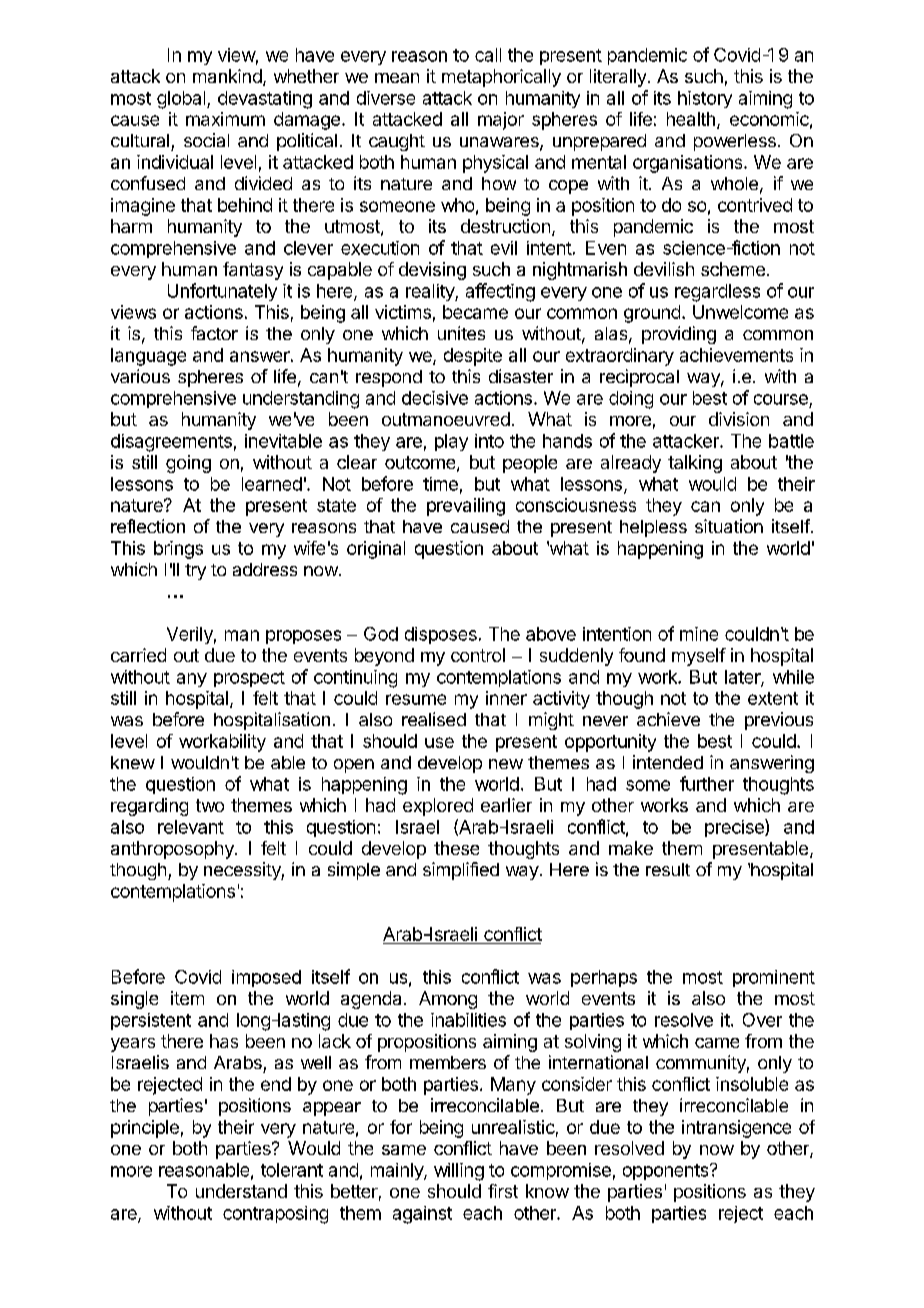 The image size is (924, 1308). Describe the element at coordinates (501, 121) in the screenshot. I see `major` at that location.
